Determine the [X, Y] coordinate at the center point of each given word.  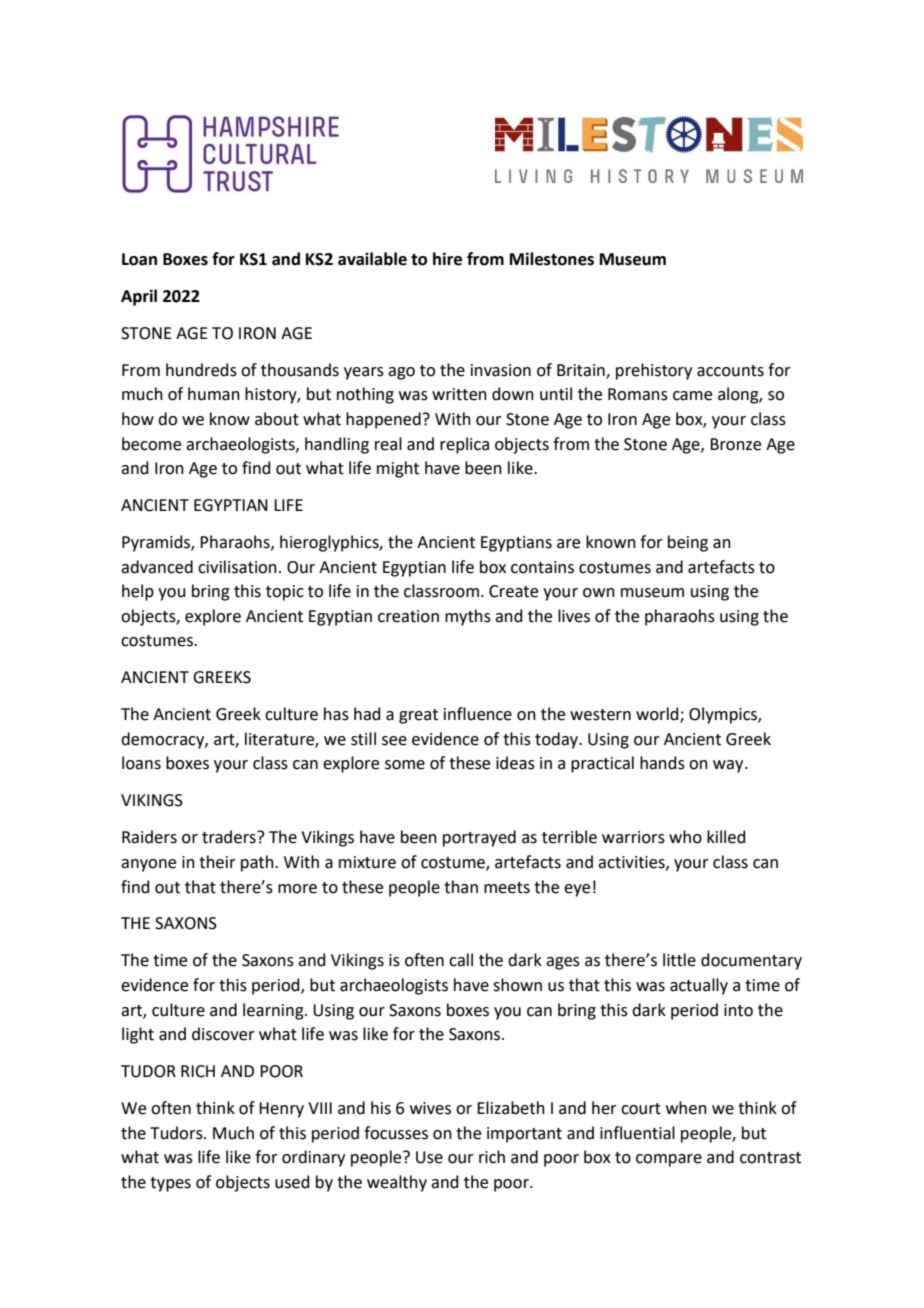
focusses [396, 1133]
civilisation [237, 567]
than [461, 887]
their [217, 862]
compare [669, 1160]
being [688, 543]
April [139, 297]
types [170, 1184]
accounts [730, 371]
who [685, 837]
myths [468, 617]
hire [447, 259]
